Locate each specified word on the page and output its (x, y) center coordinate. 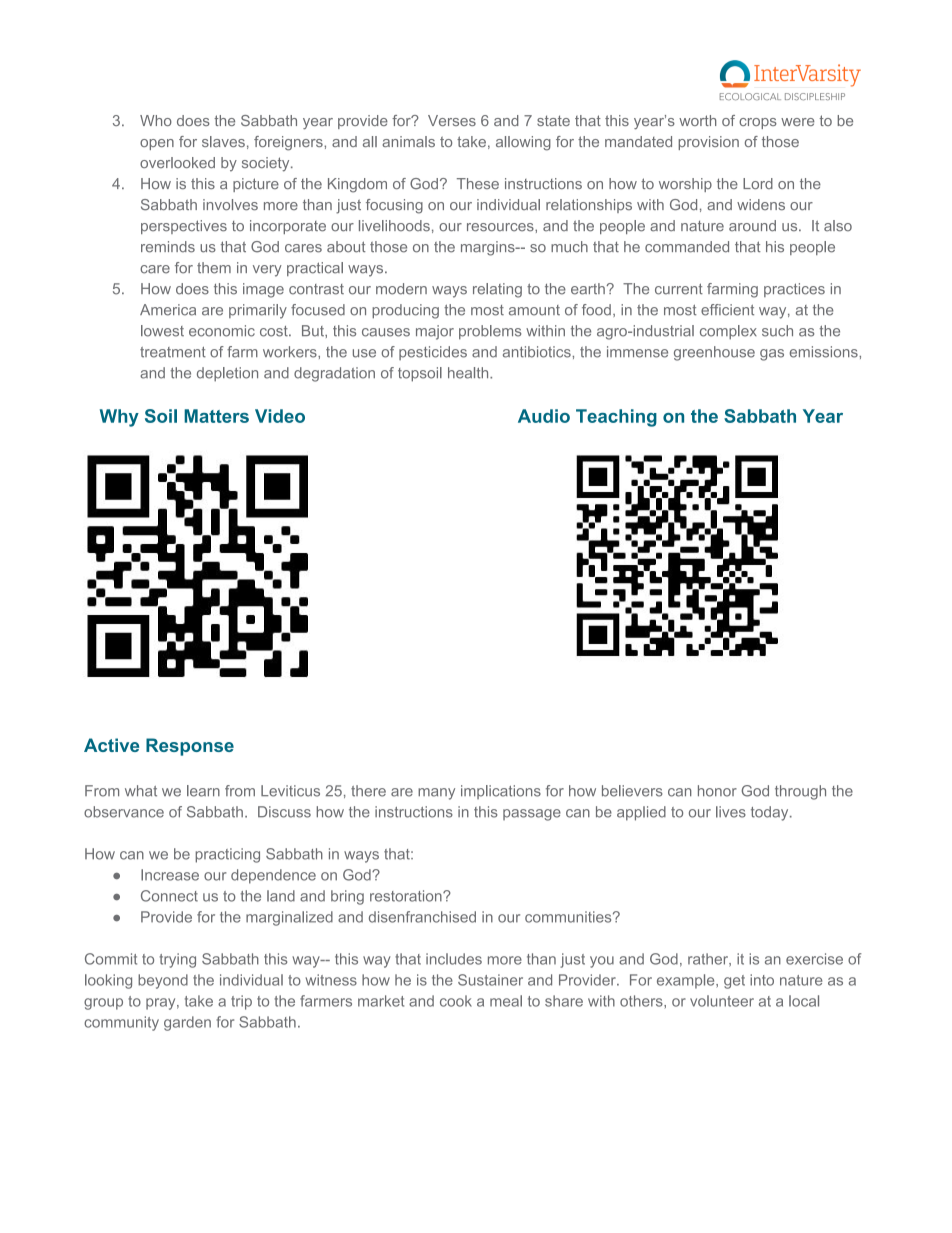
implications (501, 792)
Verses (452, 120)
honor (717, 791)
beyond (163, 981)
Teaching (616, 418)
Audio (544, 416)
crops (758, 123)
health (469, 373)
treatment (173, 352)
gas (772, 355)
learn (203, 791)
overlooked (177, 162)
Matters (216, 416)
